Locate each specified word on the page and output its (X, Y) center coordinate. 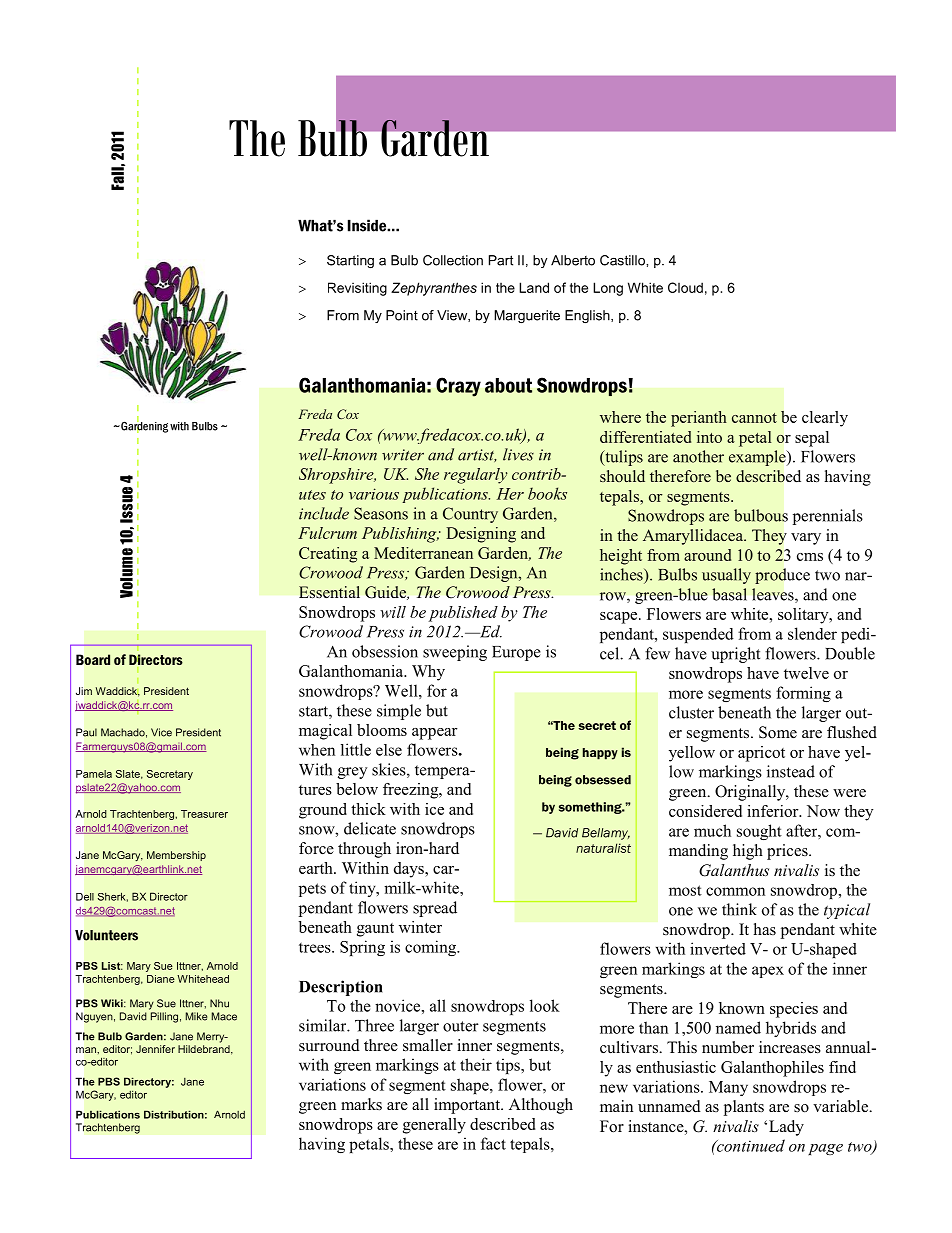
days (410, 870)
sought (759, 832)
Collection (453, 260)
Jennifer (155, 1049)
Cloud (685, 287)
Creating (328, 555)
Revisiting (357, 289)
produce (782, 576)
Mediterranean (423, 553)
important (468, 1106)
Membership (176, 856)
